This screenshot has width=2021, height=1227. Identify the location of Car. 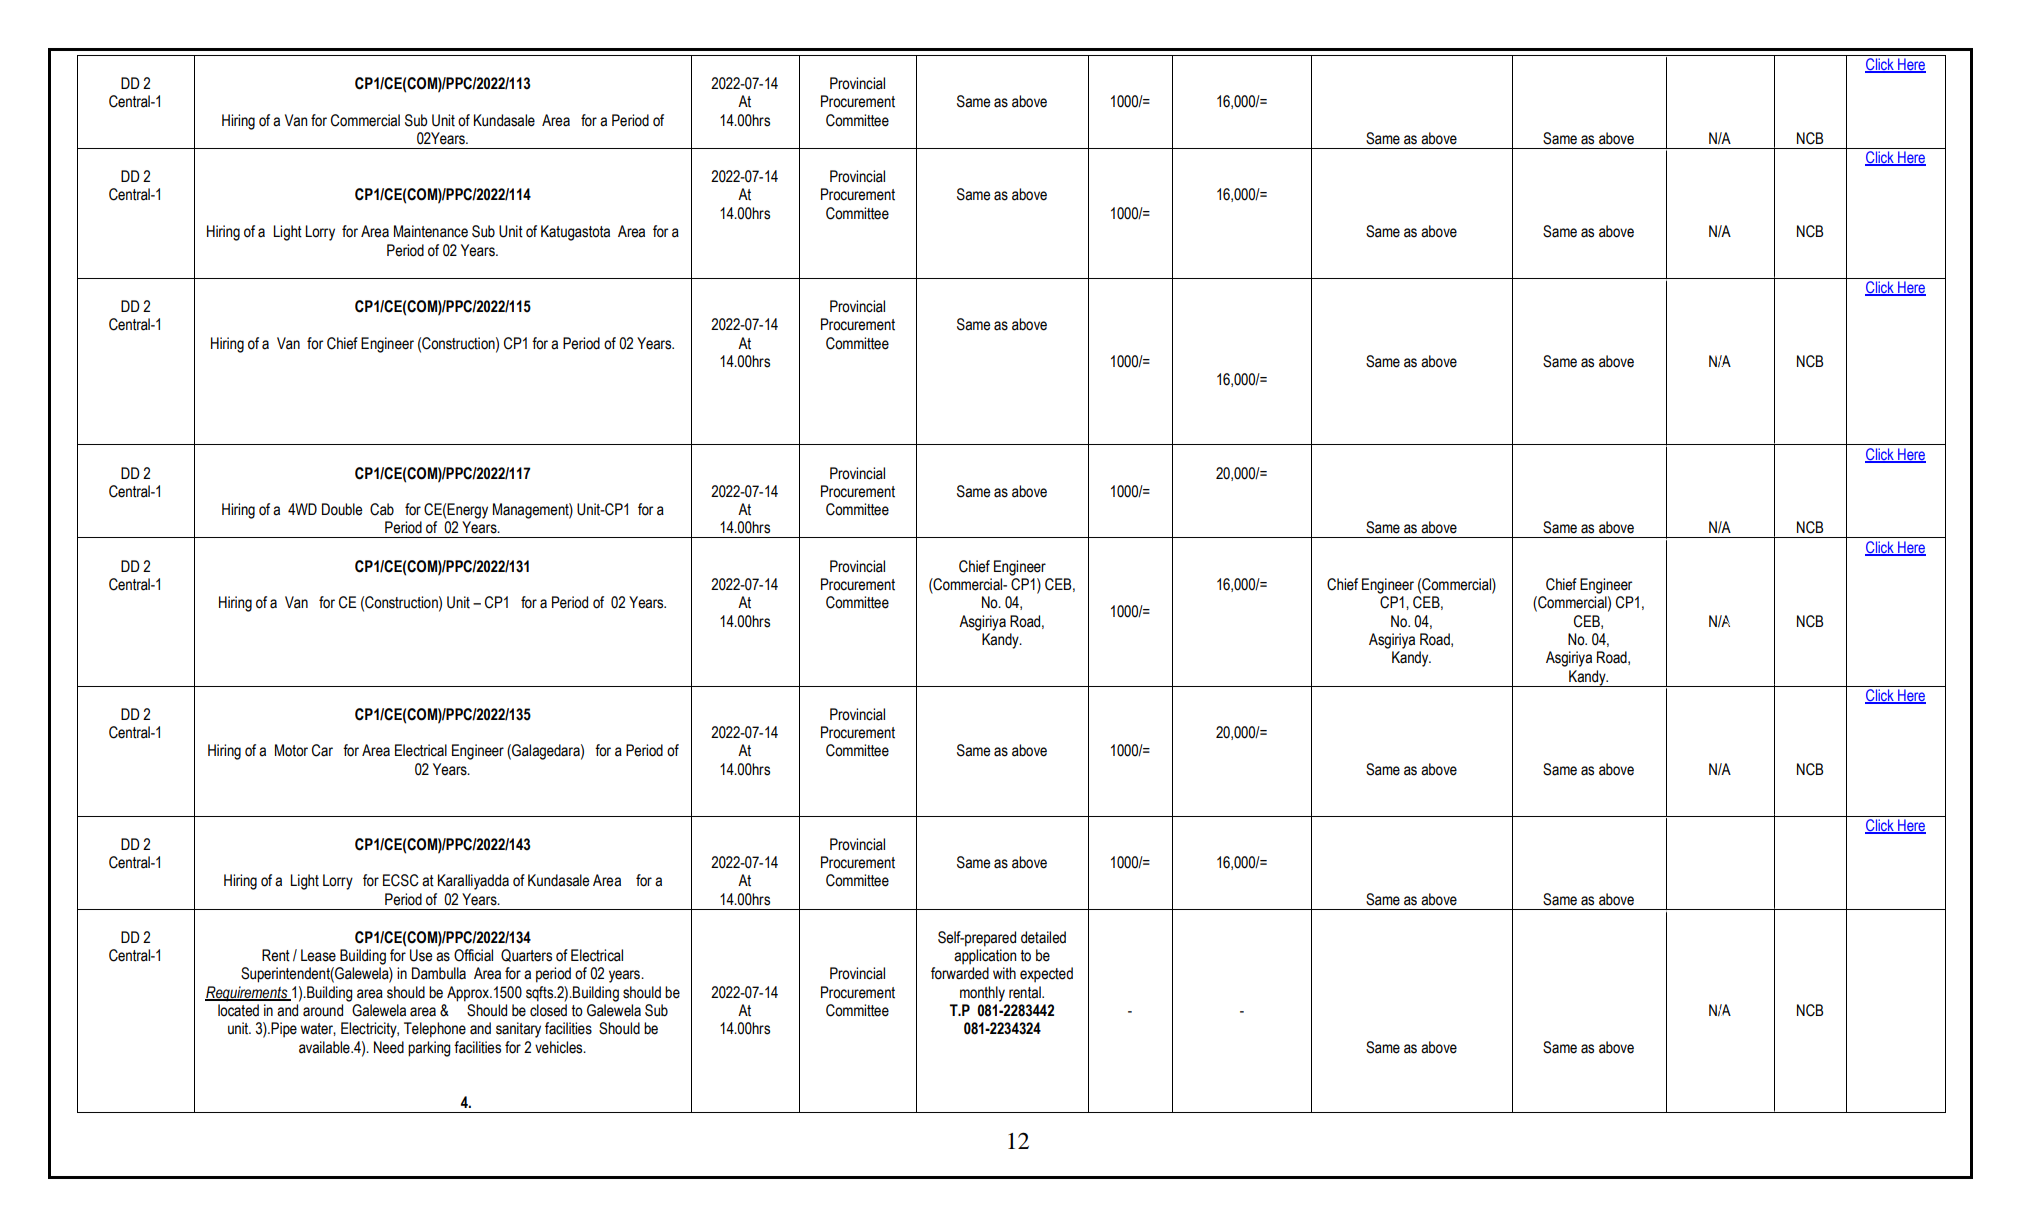
(322, 750).
